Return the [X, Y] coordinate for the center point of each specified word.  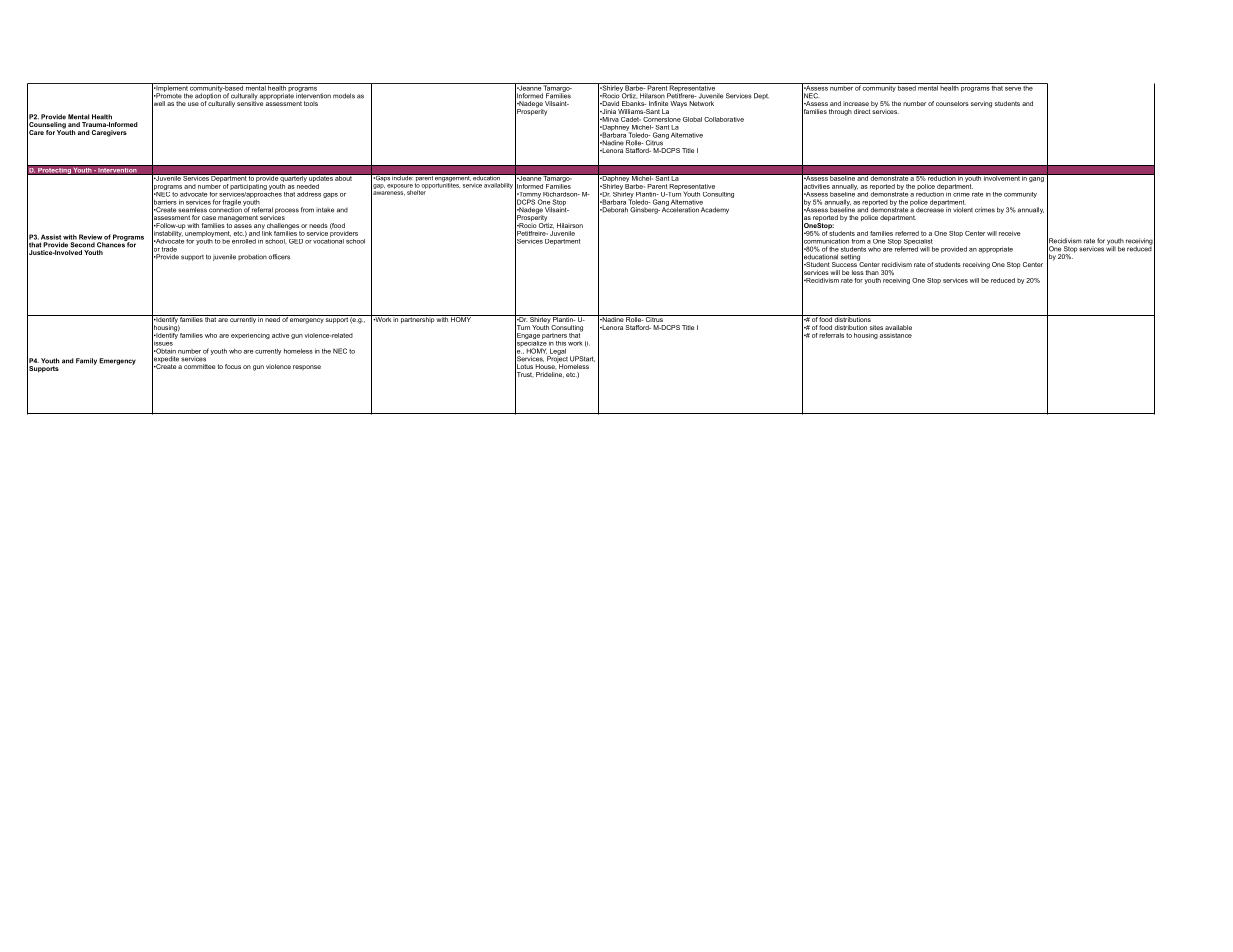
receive [1009, 233]
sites [876, 327]
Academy [715, 210]
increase [856, 103]
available [898, 327]
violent [963, 210]
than [872, 272]
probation [252, 257]
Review [90, 237]
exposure [400, 187]
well [158, 104]
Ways [678, 104]
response [307, 367]
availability [498, 186]
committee [199, 366]
